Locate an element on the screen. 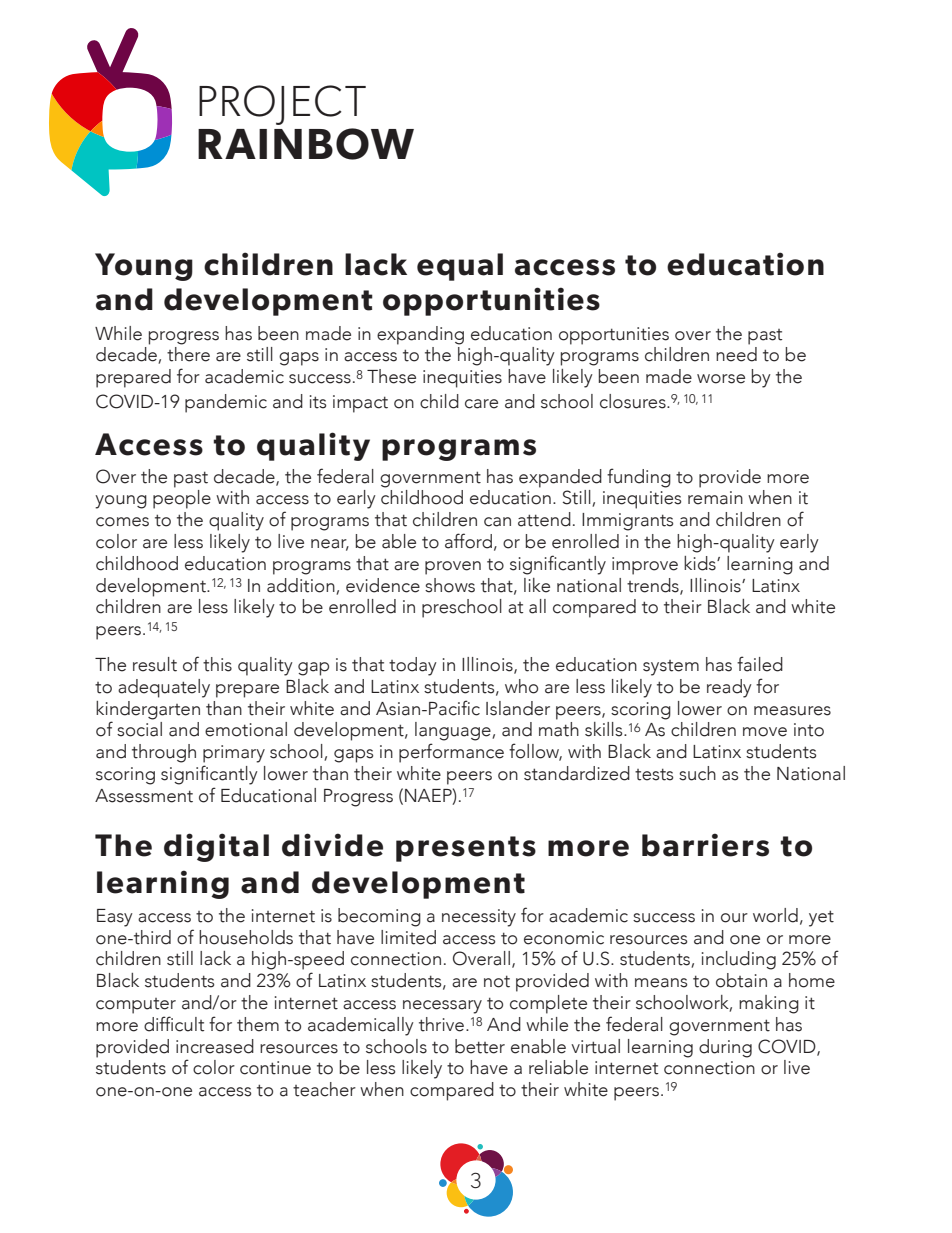 The height and width of the screenshot is (1233, 952). increased is located at coordinates (215, 1046).
